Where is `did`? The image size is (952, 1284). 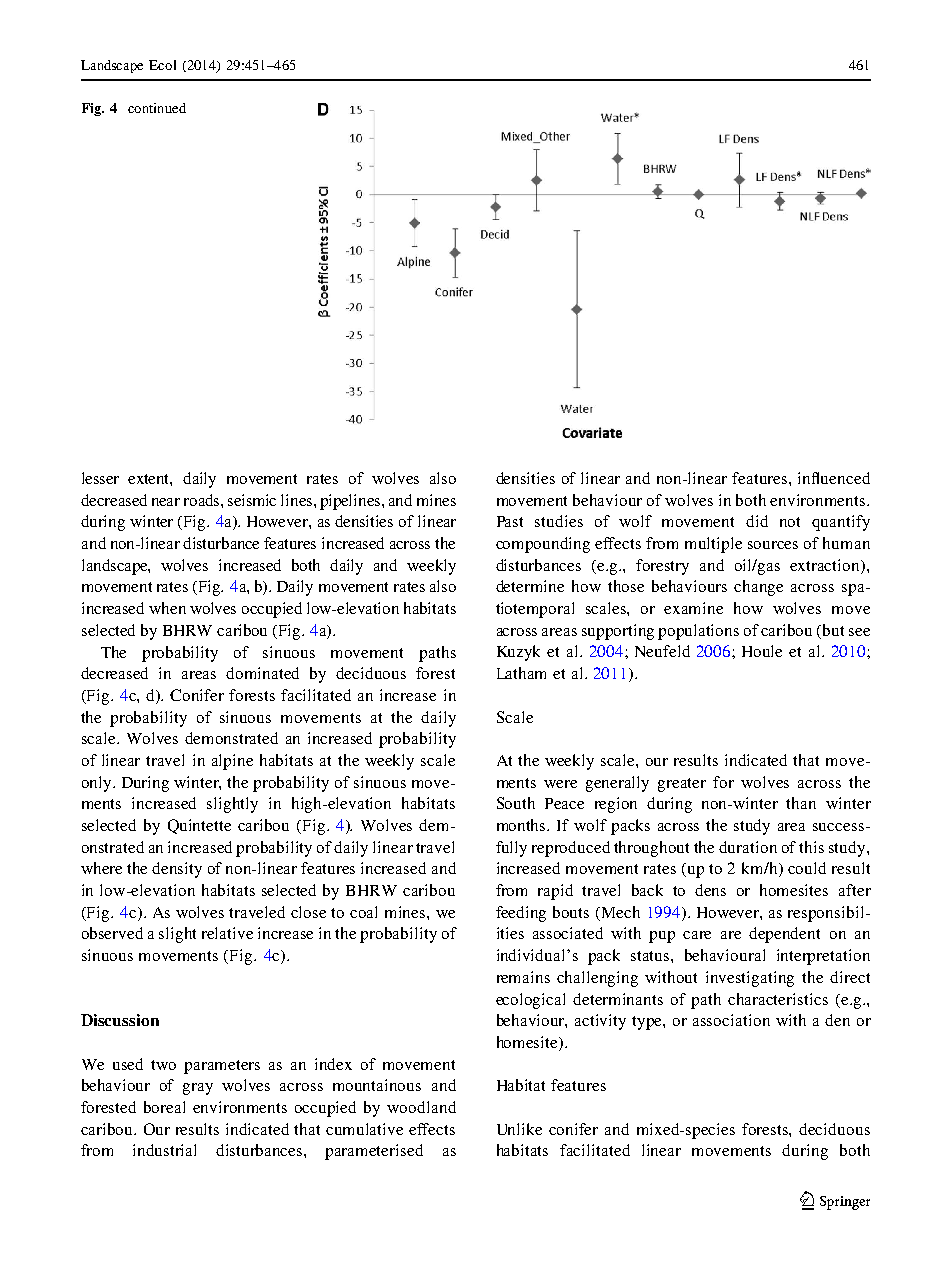 did is located at coordinates (757, 521).
